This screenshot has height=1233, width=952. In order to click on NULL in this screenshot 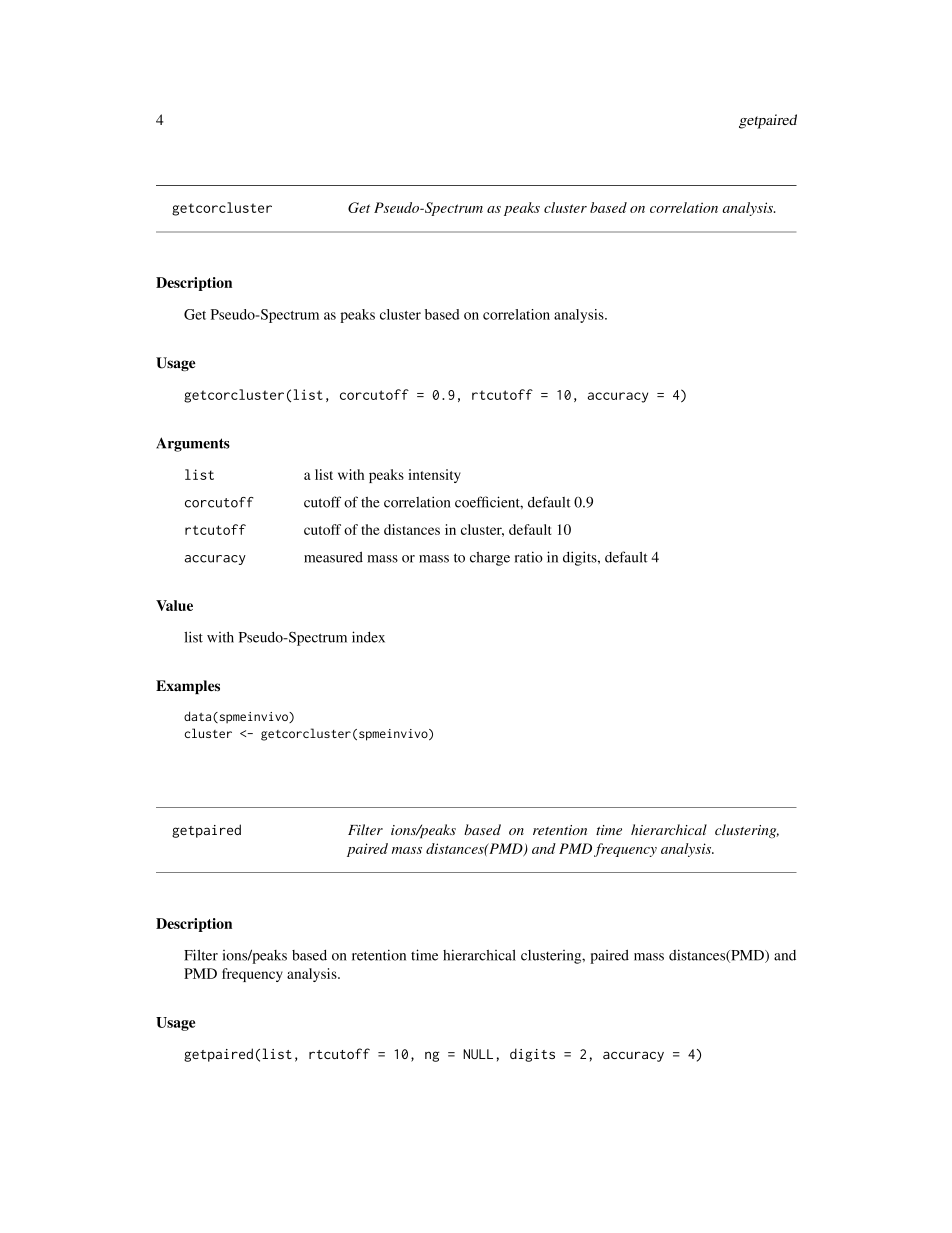, I will do `click(478, 1054)`.
